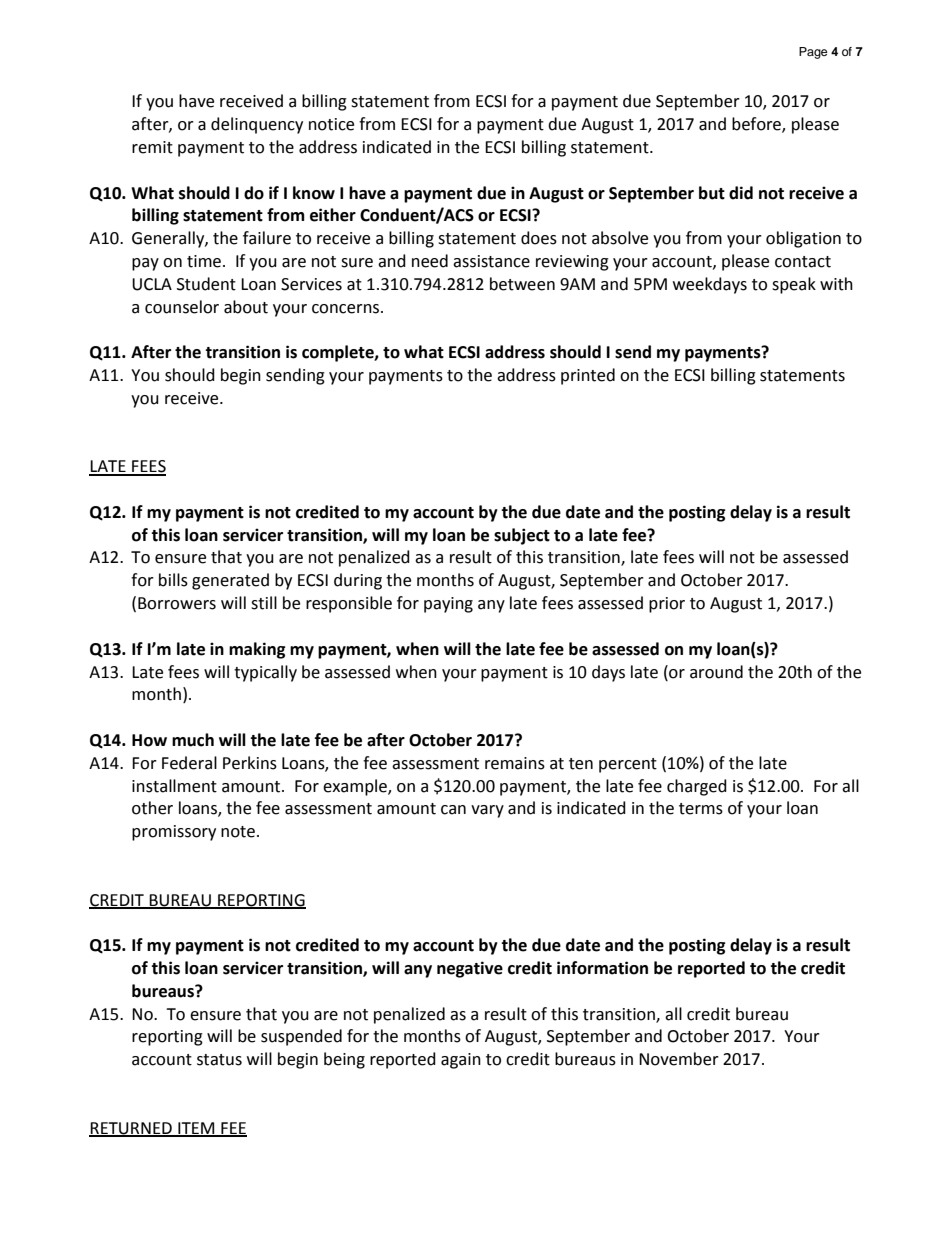 The width and height of the image is (952, 1233). I want to click on delinquency, so click(257, 125).
